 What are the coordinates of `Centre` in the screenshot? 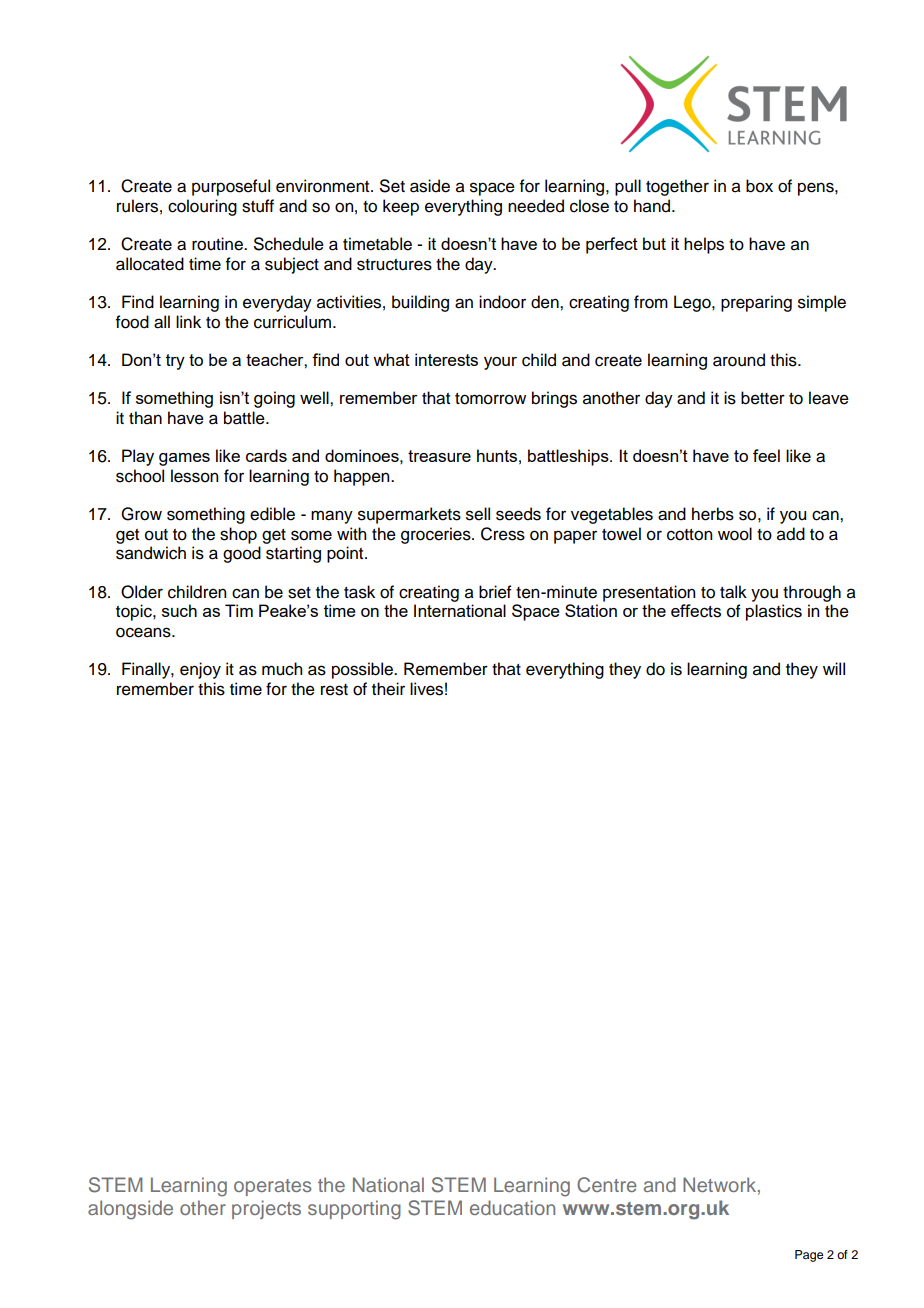 It's located at (607, 1185).
